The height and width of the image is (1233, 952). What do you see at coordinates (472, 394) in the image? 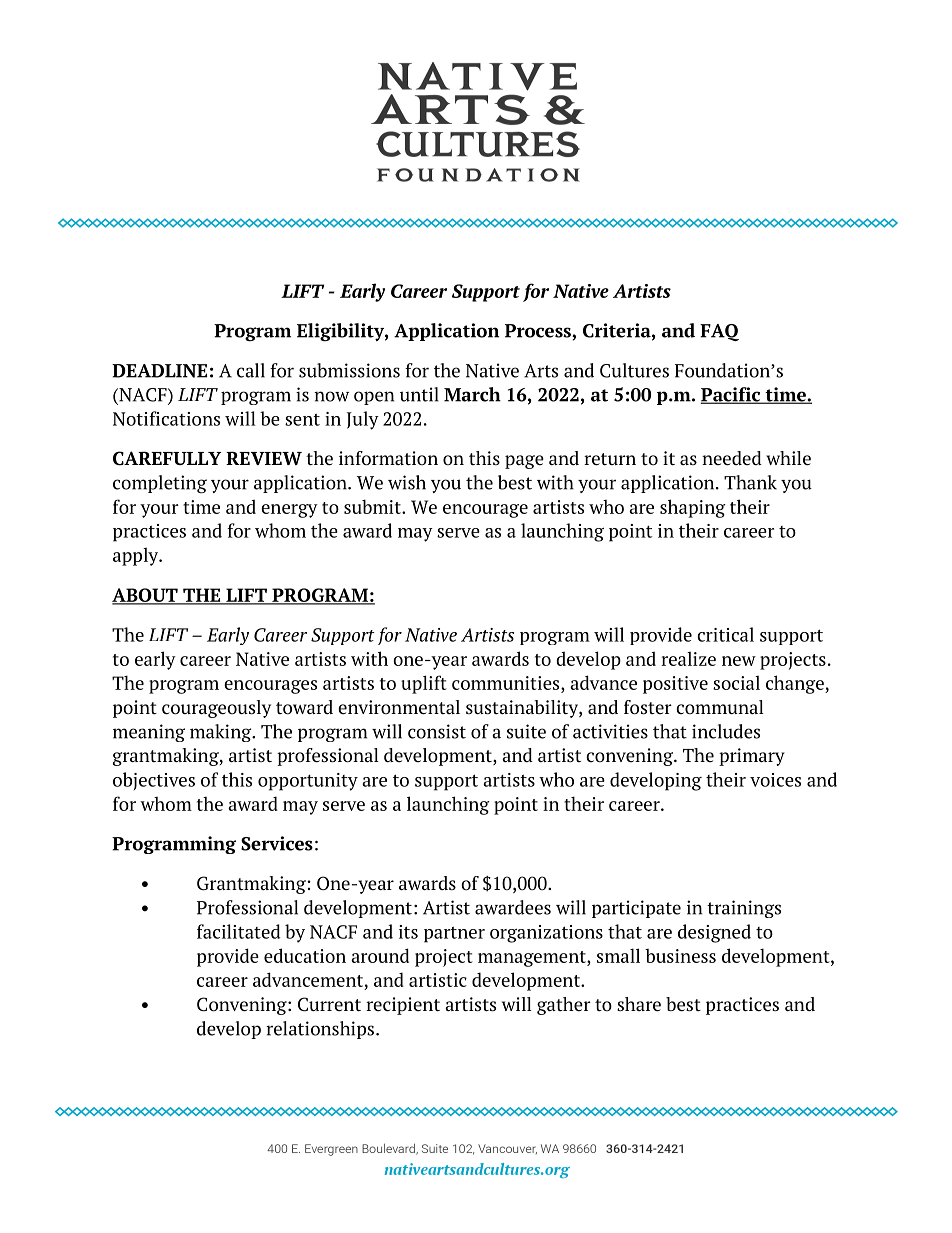
I see `March` at bounding box center [472, 394].
